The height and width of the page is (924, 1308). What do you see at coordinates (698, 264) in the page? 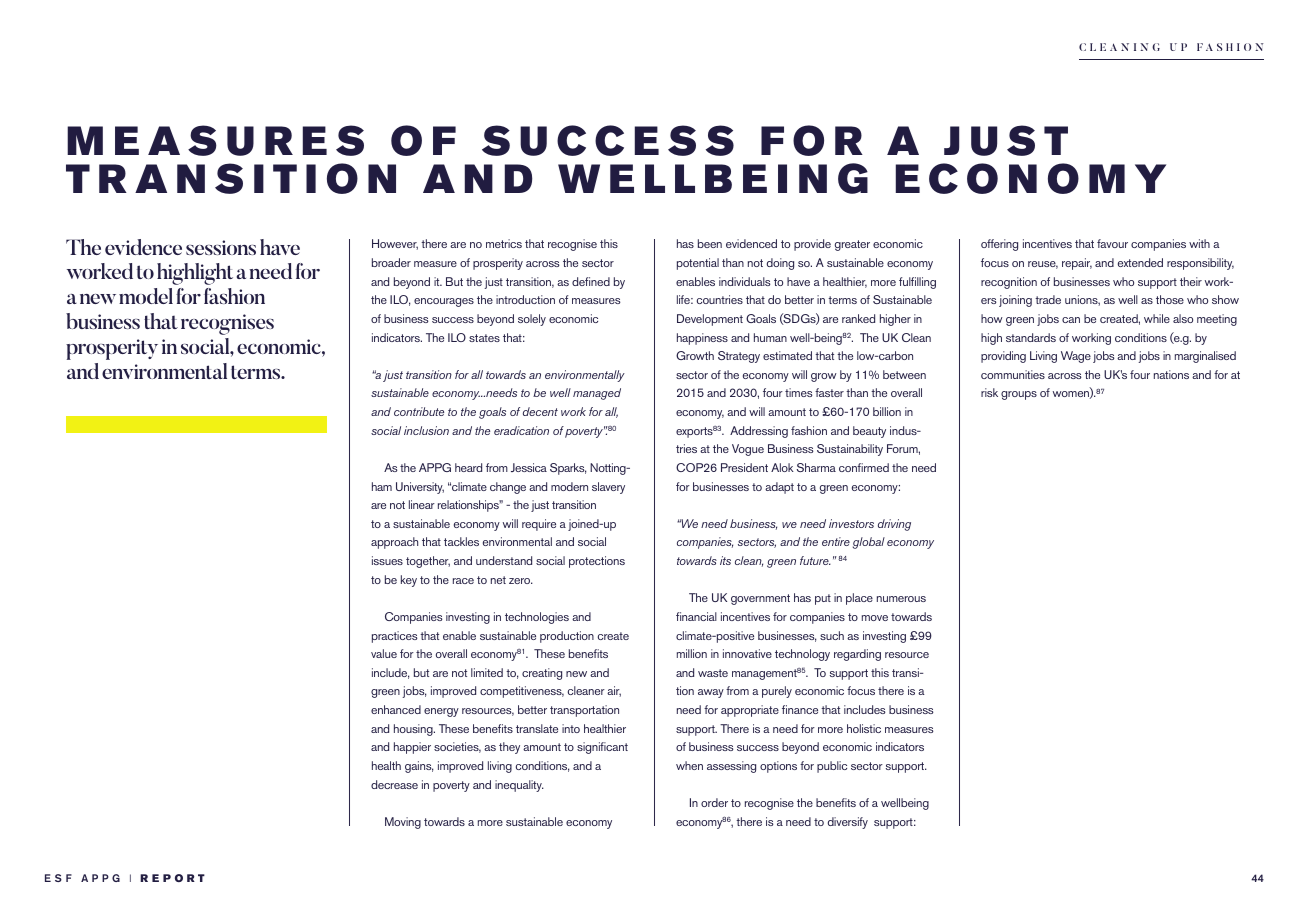
I see `potential` at bounding box center [698, 264].
